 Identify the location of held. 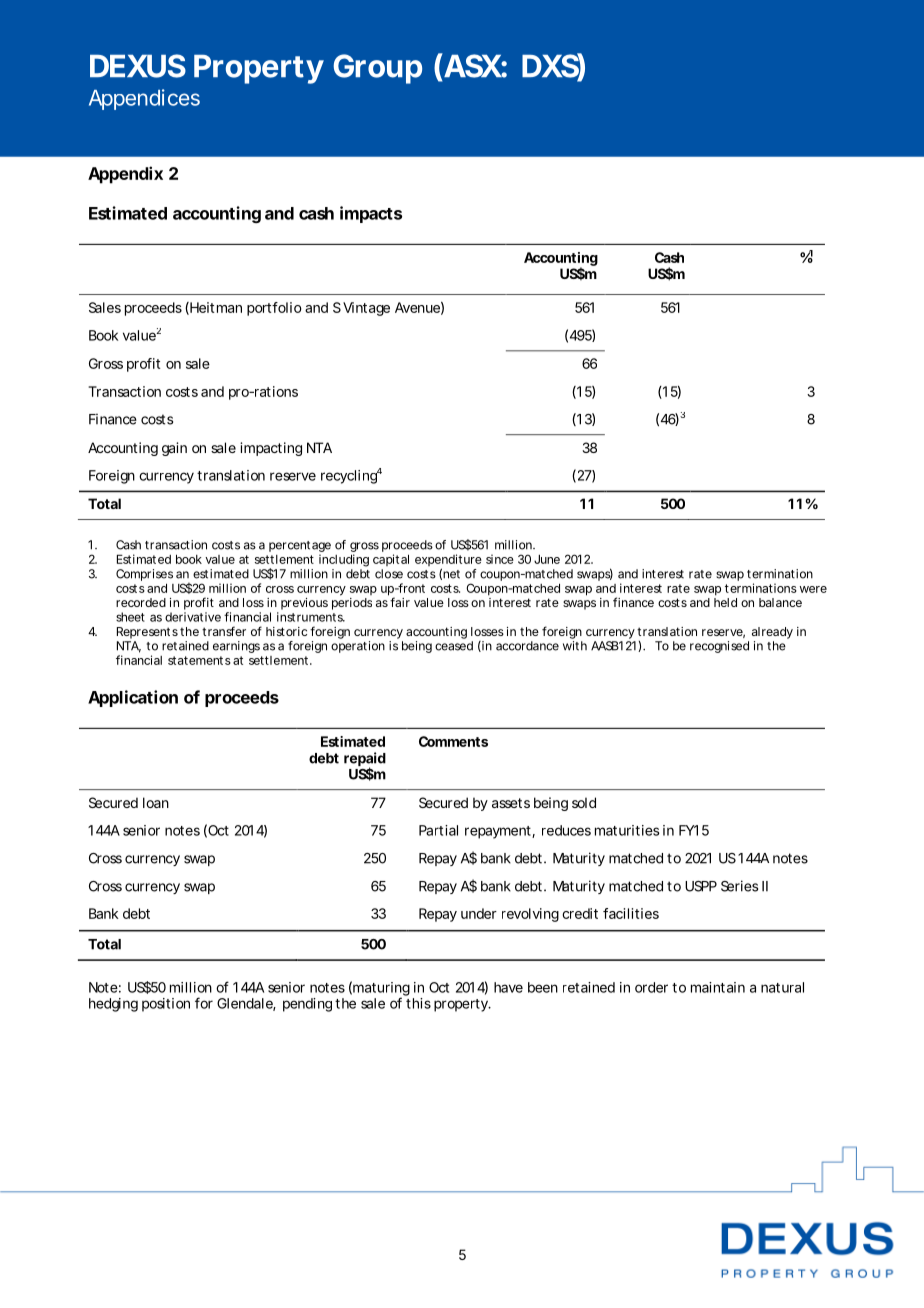
(725, 602).
